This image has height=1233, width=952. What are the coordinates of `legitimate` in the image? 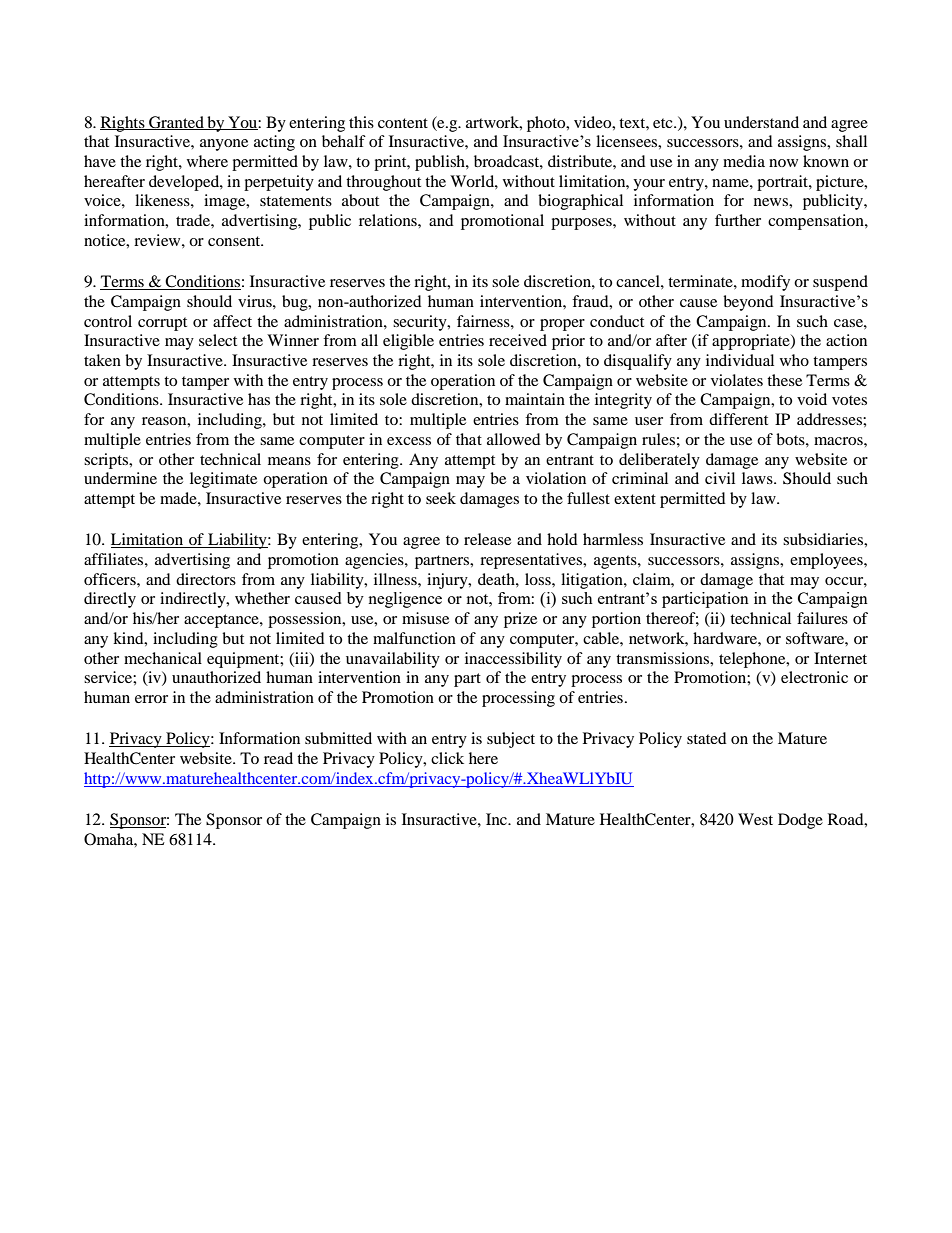 It's located at (223, 480).
